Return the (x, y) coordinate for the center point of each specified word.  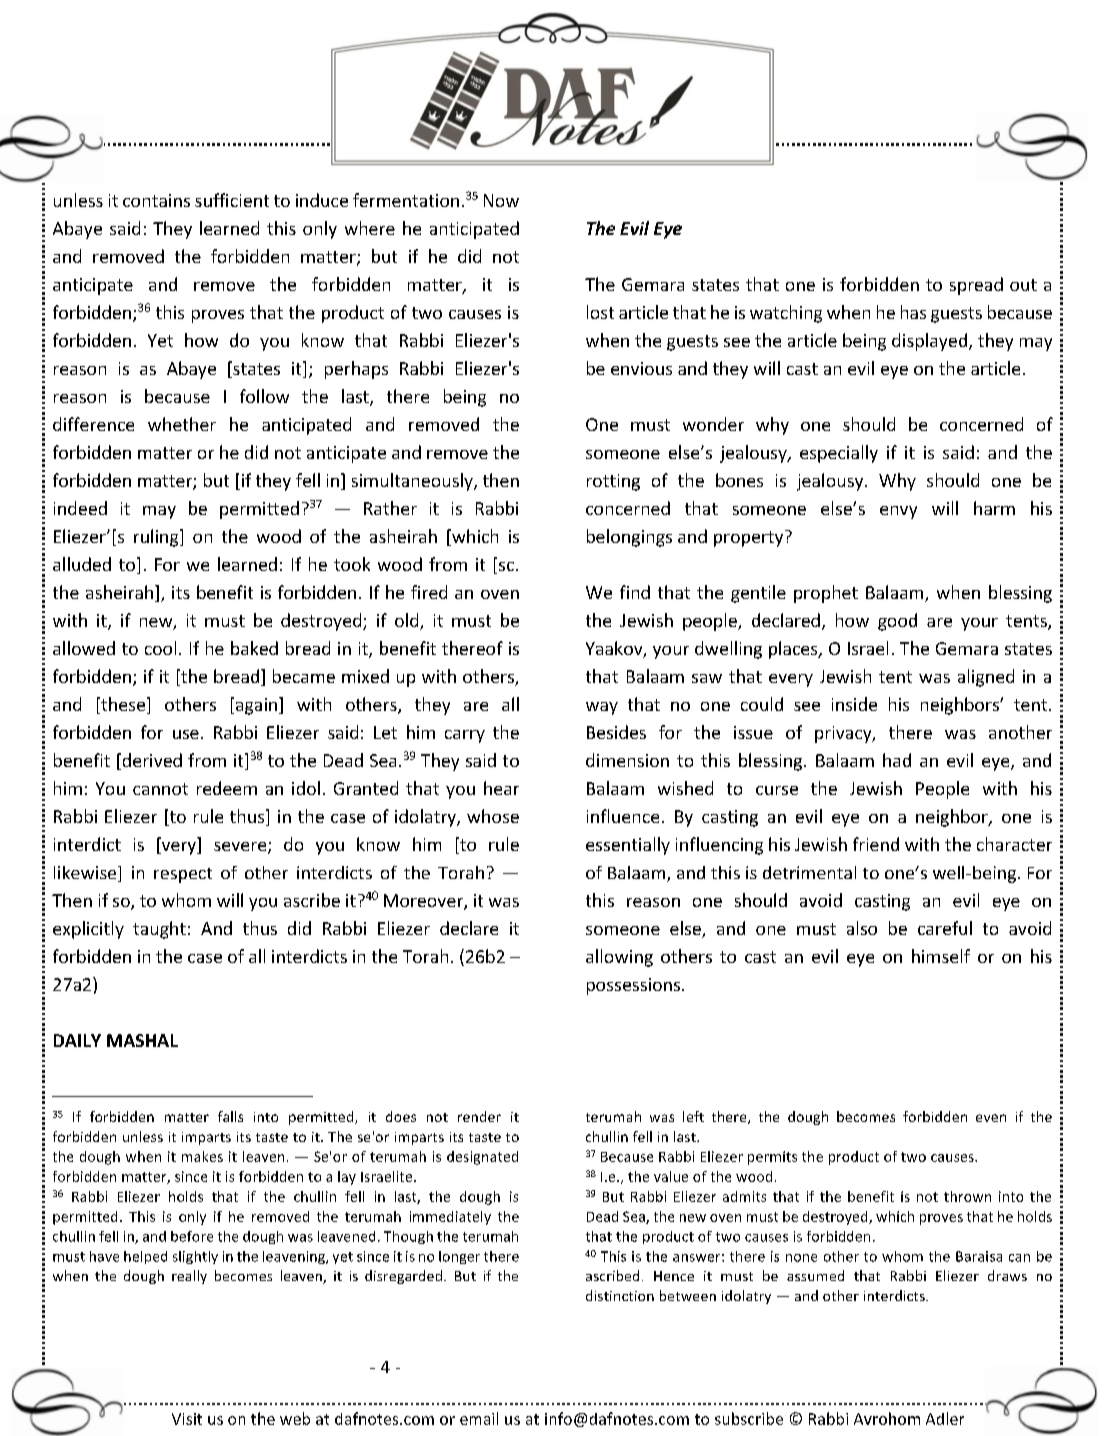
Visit (187, 1419)
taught (159, 930)
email (479, 1418)
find (635, 592)
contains (156, 200)
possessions (635, 986)
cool (160, 648)
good (897, 622)
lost (600, 312)
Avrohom (887, 1418)
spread (976, 286)
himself (941, 956)
